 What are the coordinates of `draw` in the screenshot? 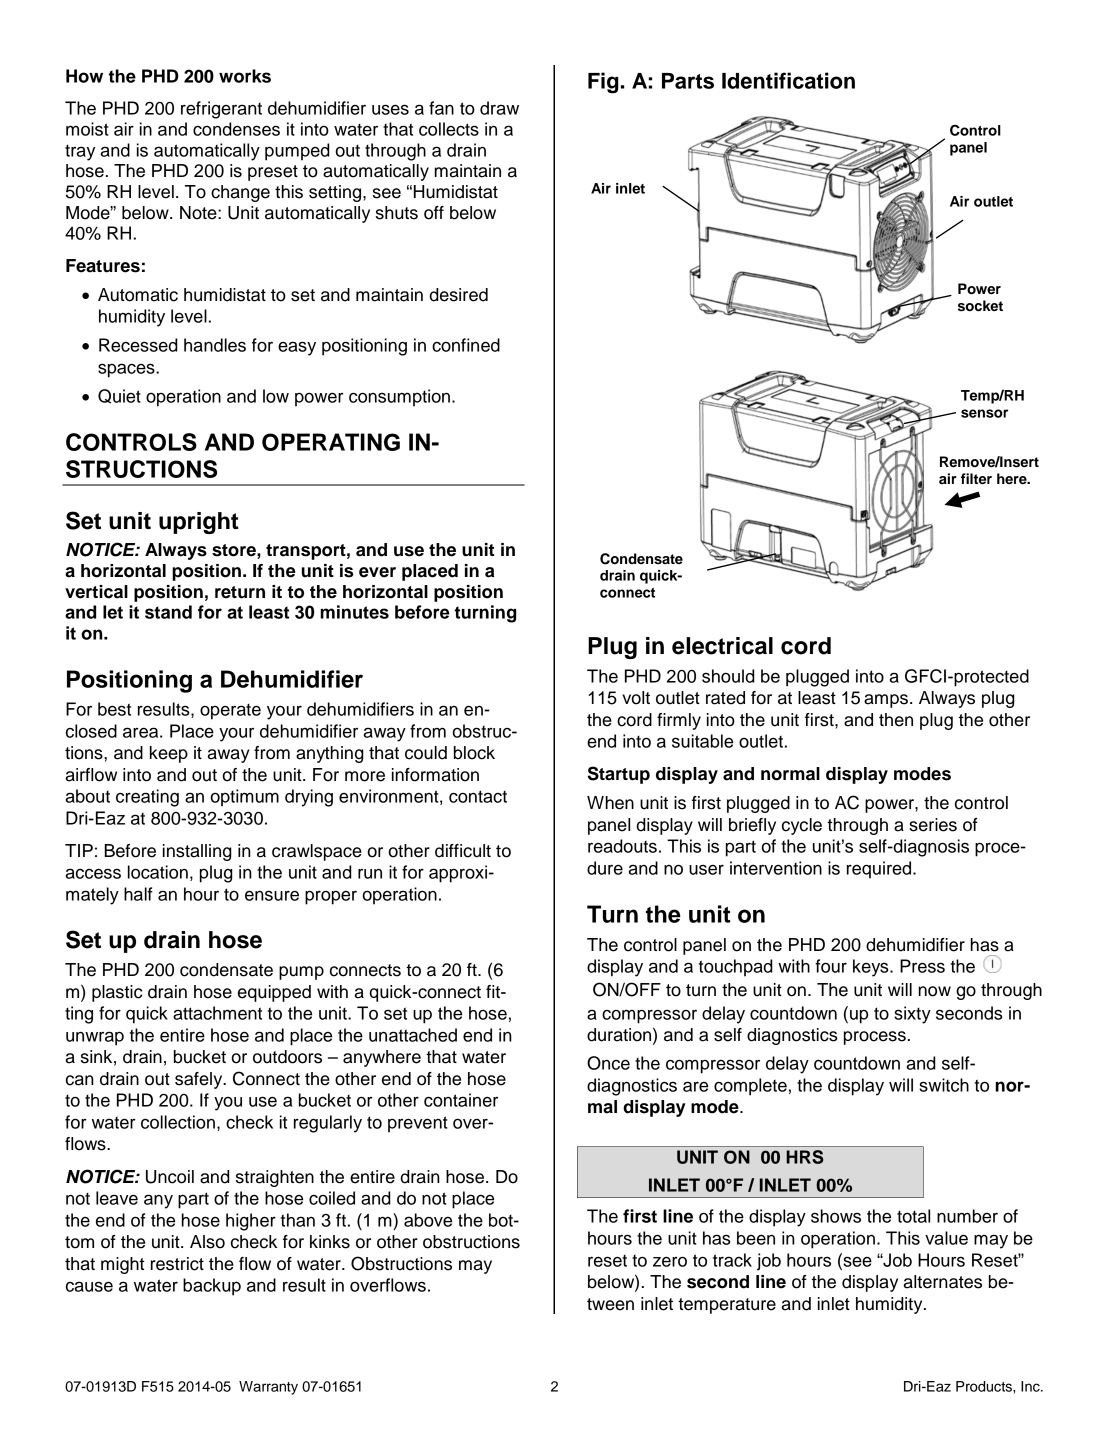 It's located at (499, 108).
